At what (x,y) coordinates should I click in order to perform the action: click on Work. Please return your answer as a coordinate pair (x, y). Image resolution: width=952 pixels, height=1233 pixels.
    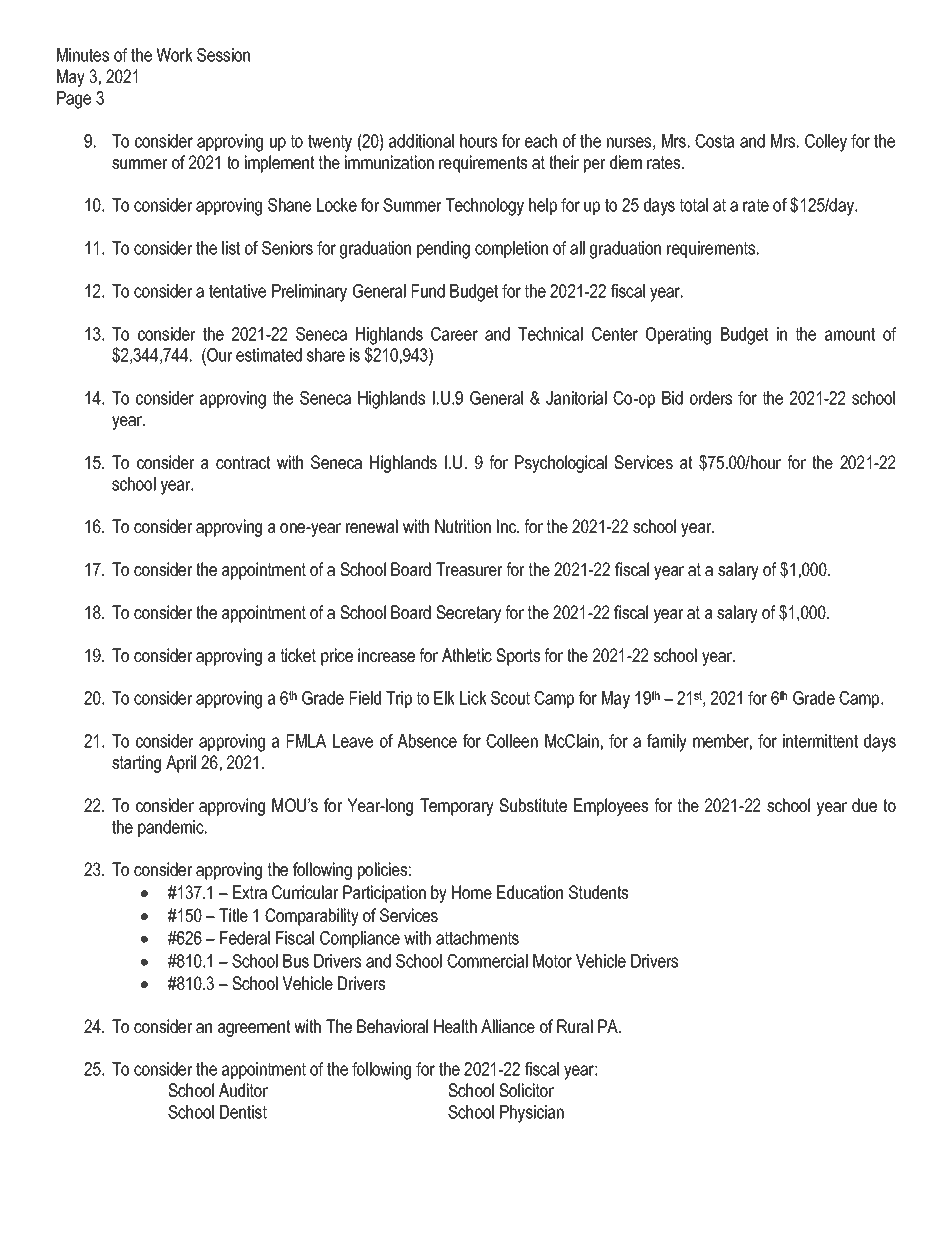
    Looking at the image, I should click on (174, 55).
